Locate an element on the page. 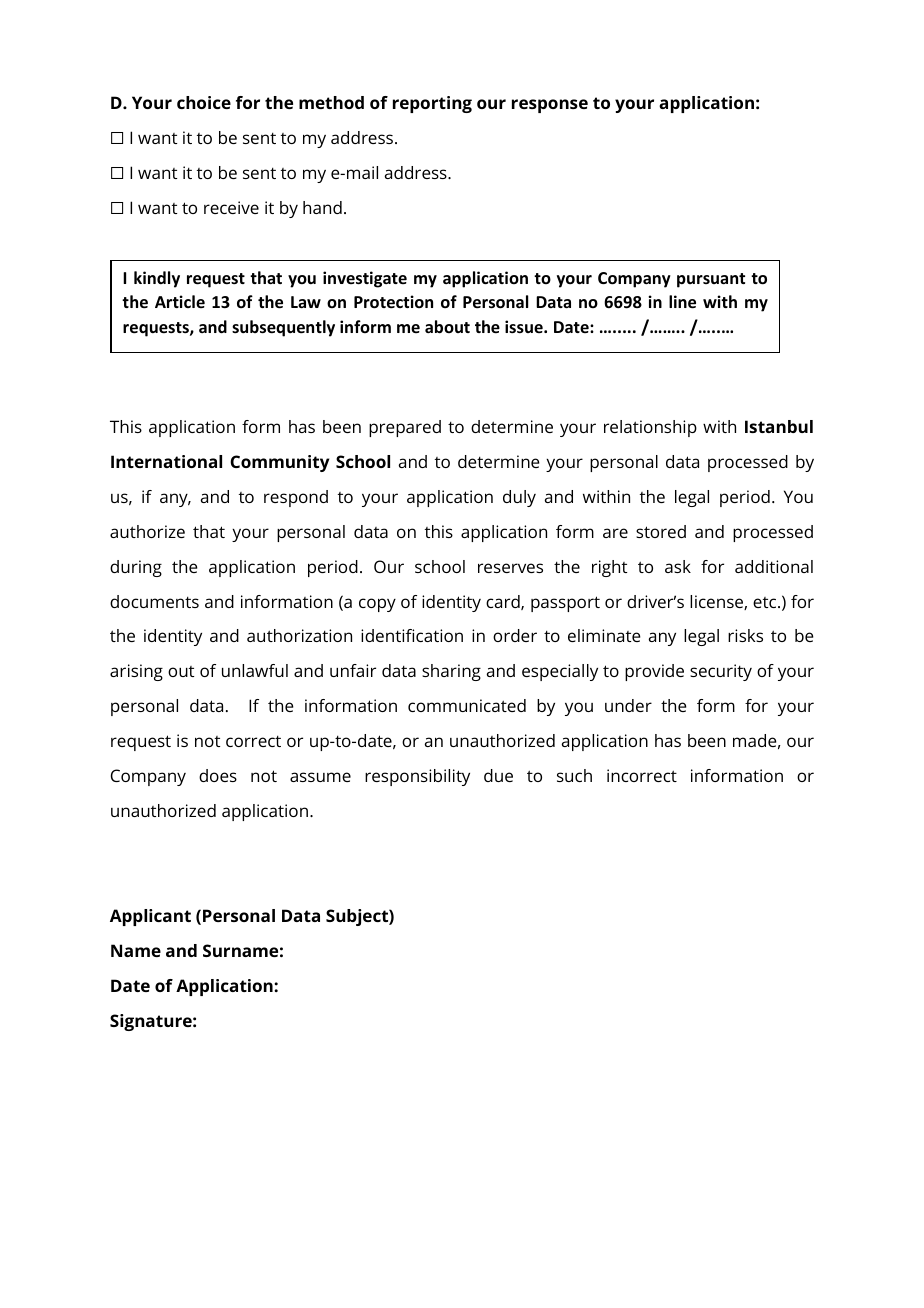 The height and width of the page is (1308, 924). choice is located at coordinates (204, 102).
